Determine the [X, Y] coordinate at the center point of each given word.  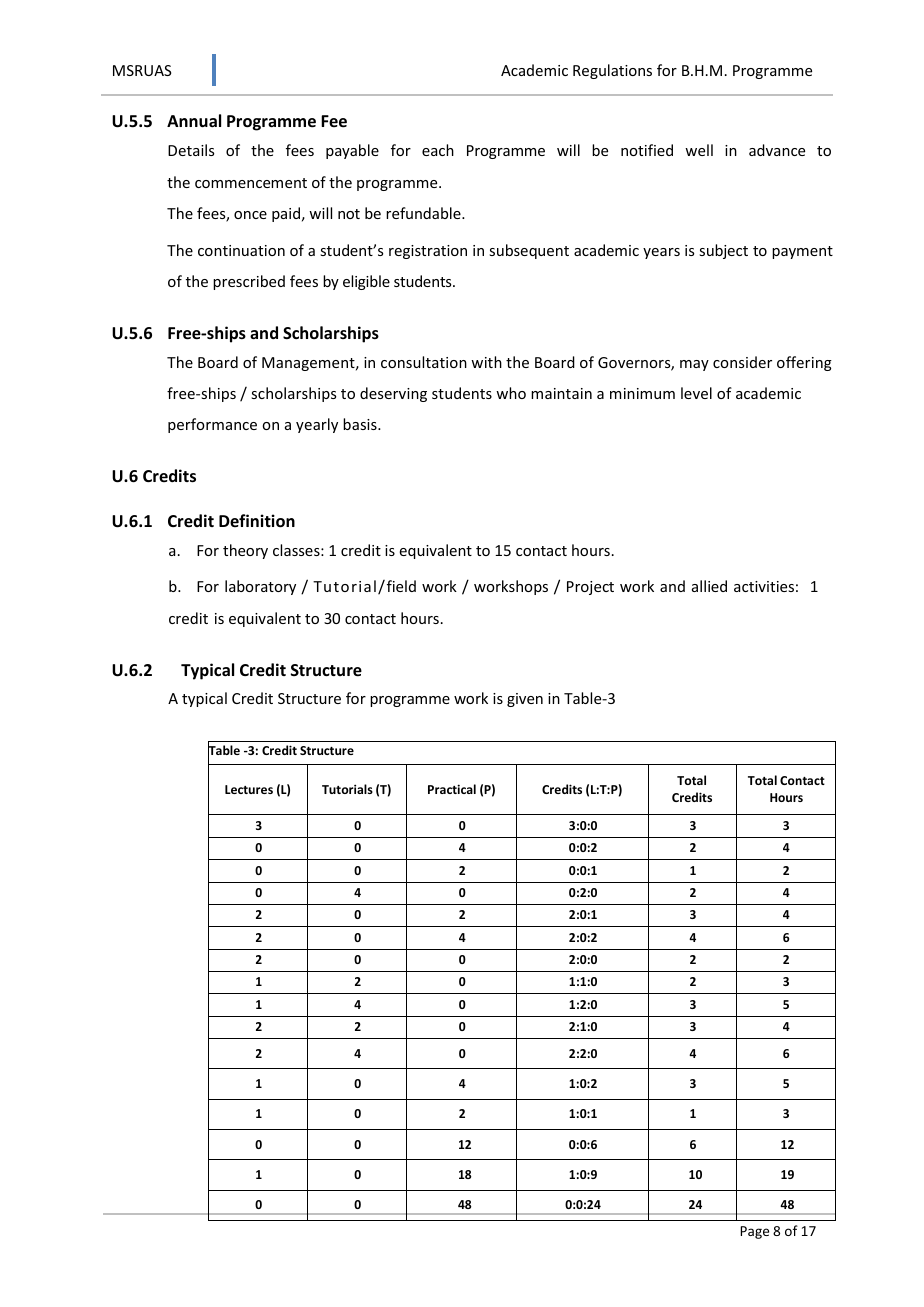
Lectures [249, 789]
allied [709, 586]
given [525, 700]
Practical [452, 789]
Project [590, 588]
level [696, 393]
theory [245, 551]
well [699, 150]
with [486, 362]
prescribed [249, 282]
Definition [257, 521]
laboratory [260, 587]
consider [742, 362]
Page [754, 1232]
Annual [194, 121]
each [438, 150]
